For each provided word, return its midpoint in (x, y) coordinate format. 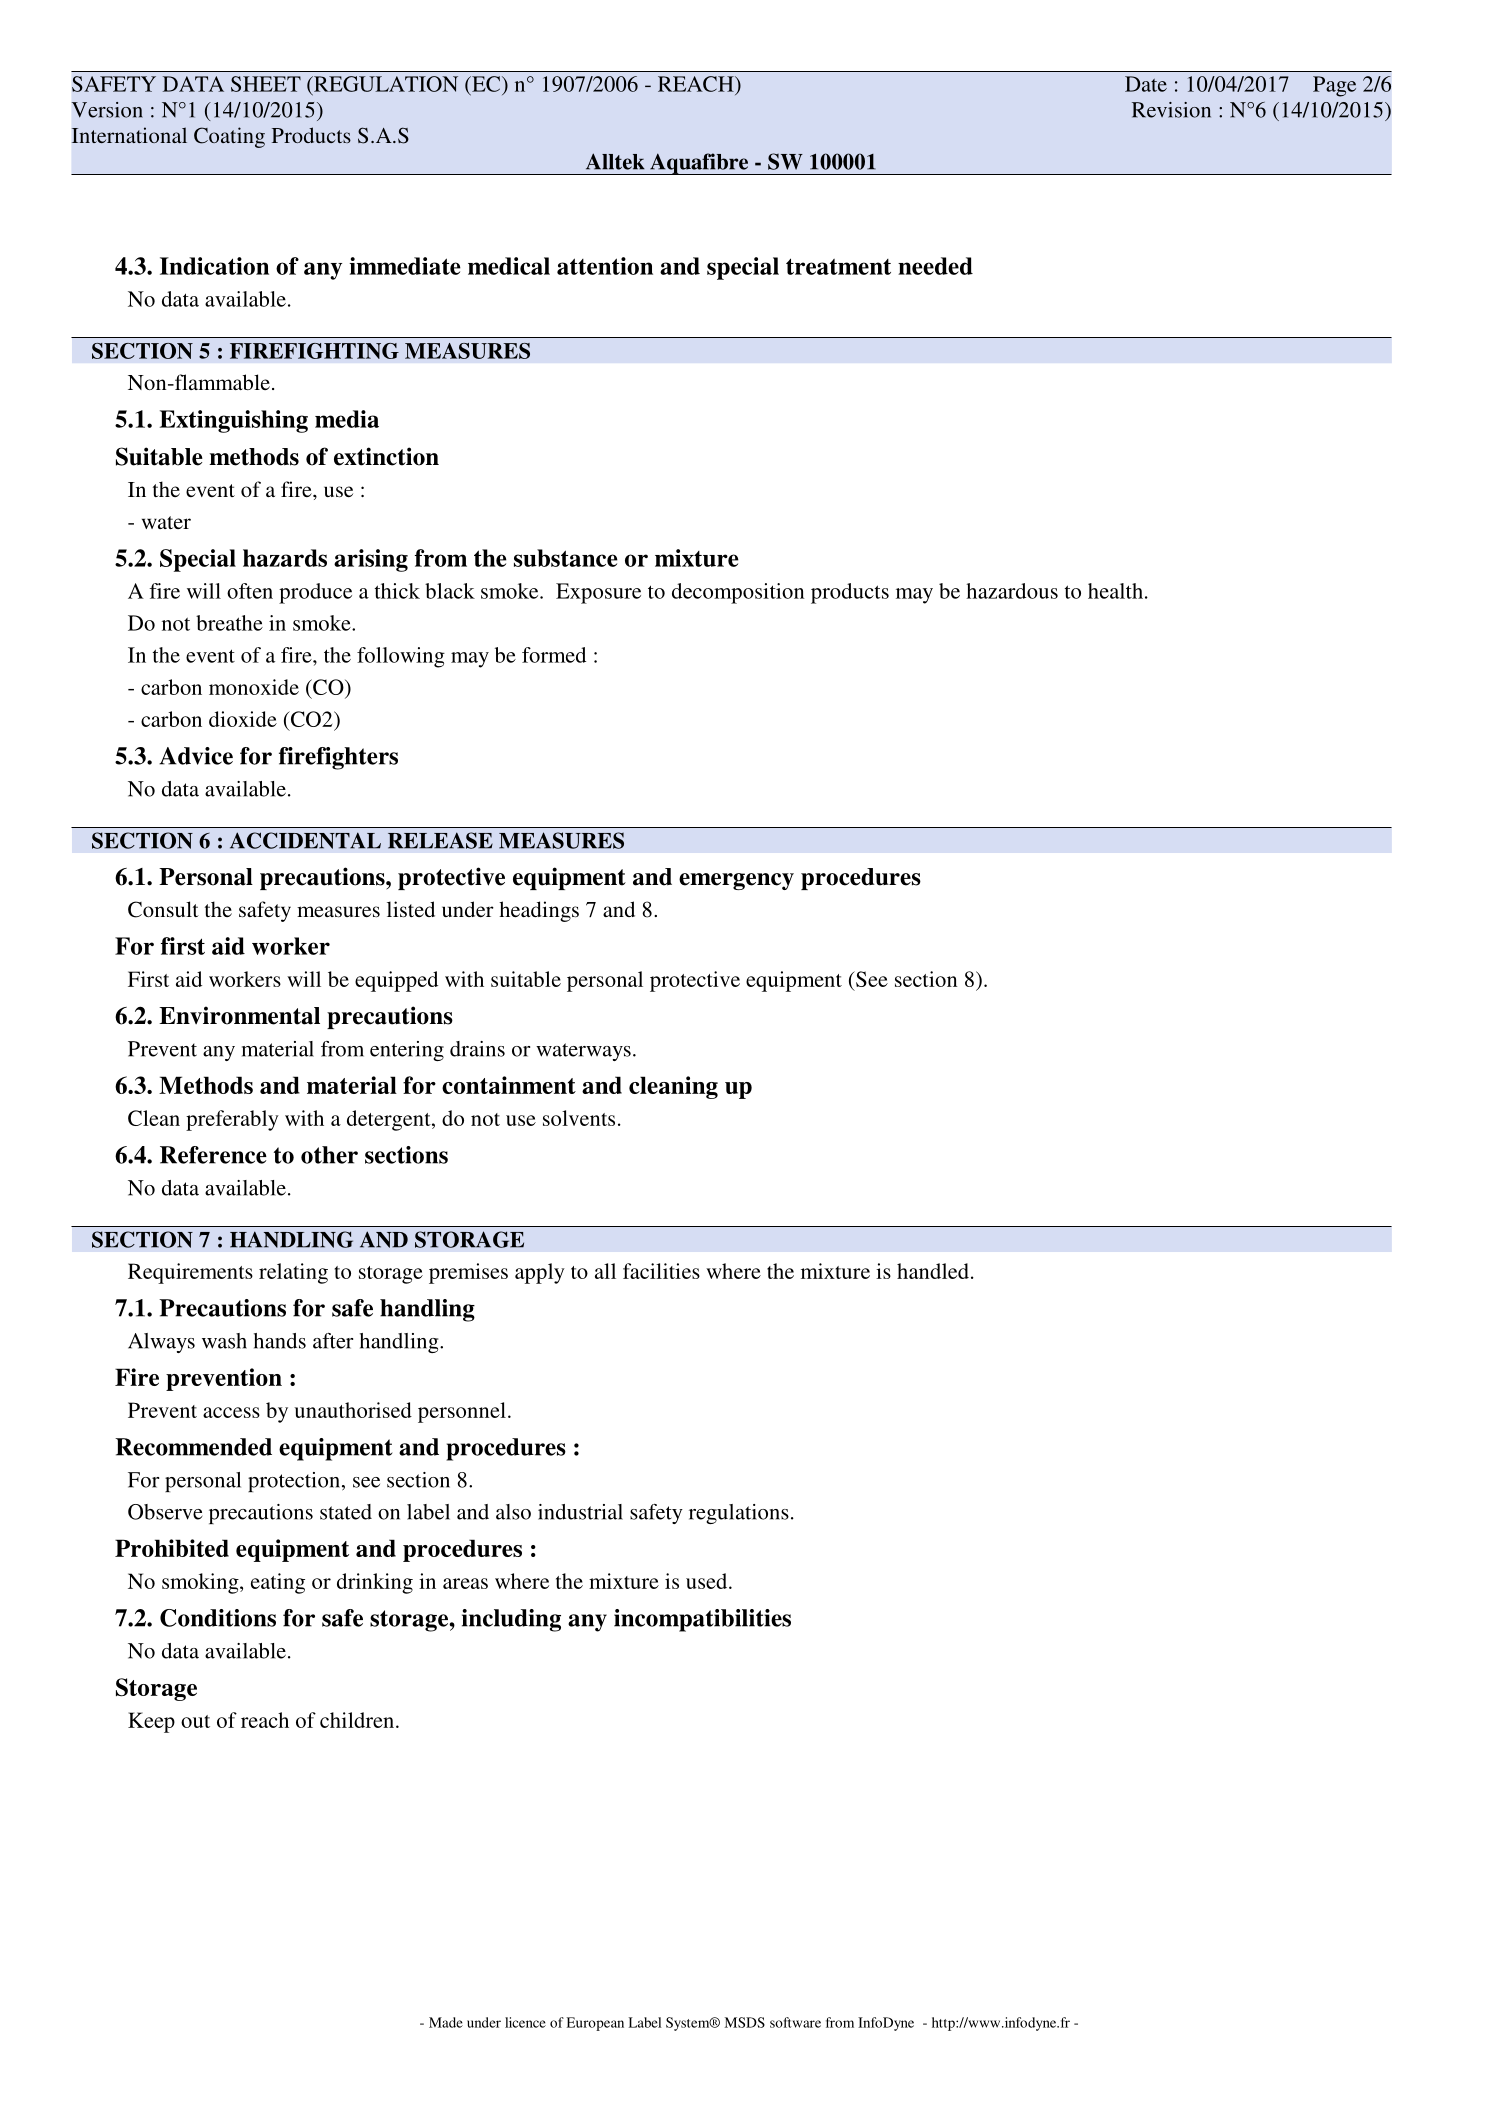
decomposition (738, 593)
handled (933, 1271)
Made (446, 2022)
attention (605, 266)
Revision (1171, 110)
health (1115, 591)
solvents (579, 1118)
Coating (229, 137)
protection (294, 1482)
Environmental (239, 1015)
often (250, 591)
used (706, 1581)
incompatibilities (702, 1620)
